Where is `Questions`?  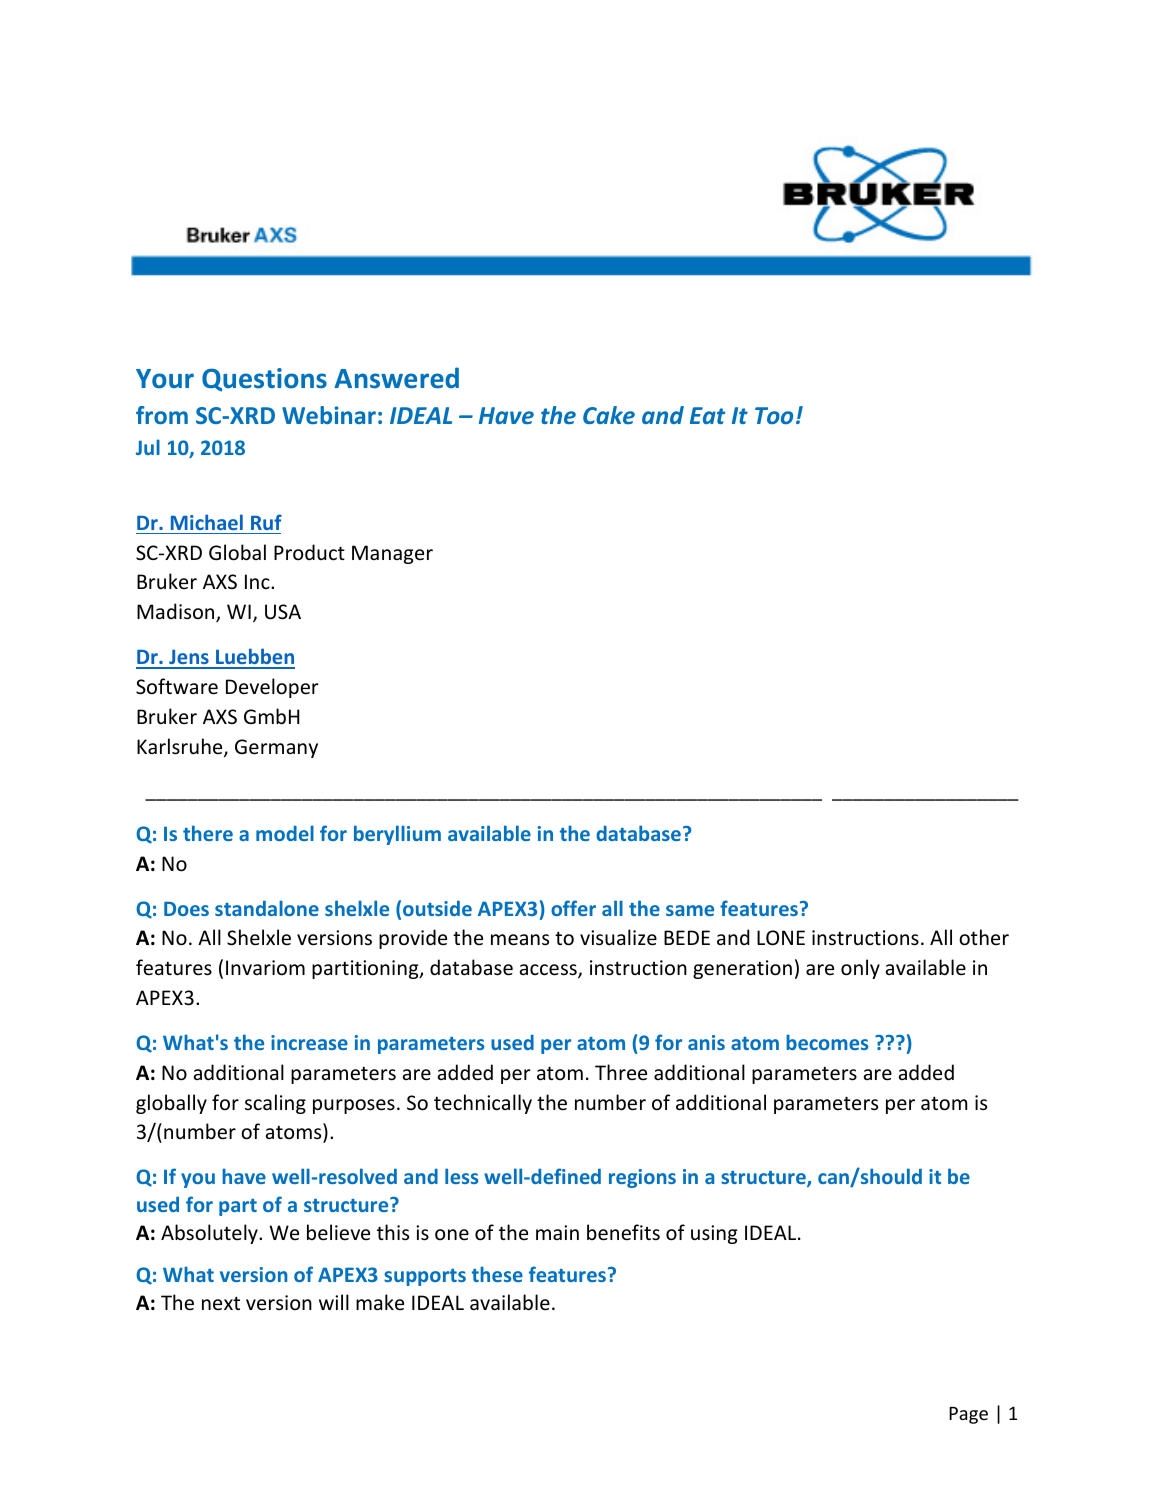 Questions is located at coordinates (264, 380).
